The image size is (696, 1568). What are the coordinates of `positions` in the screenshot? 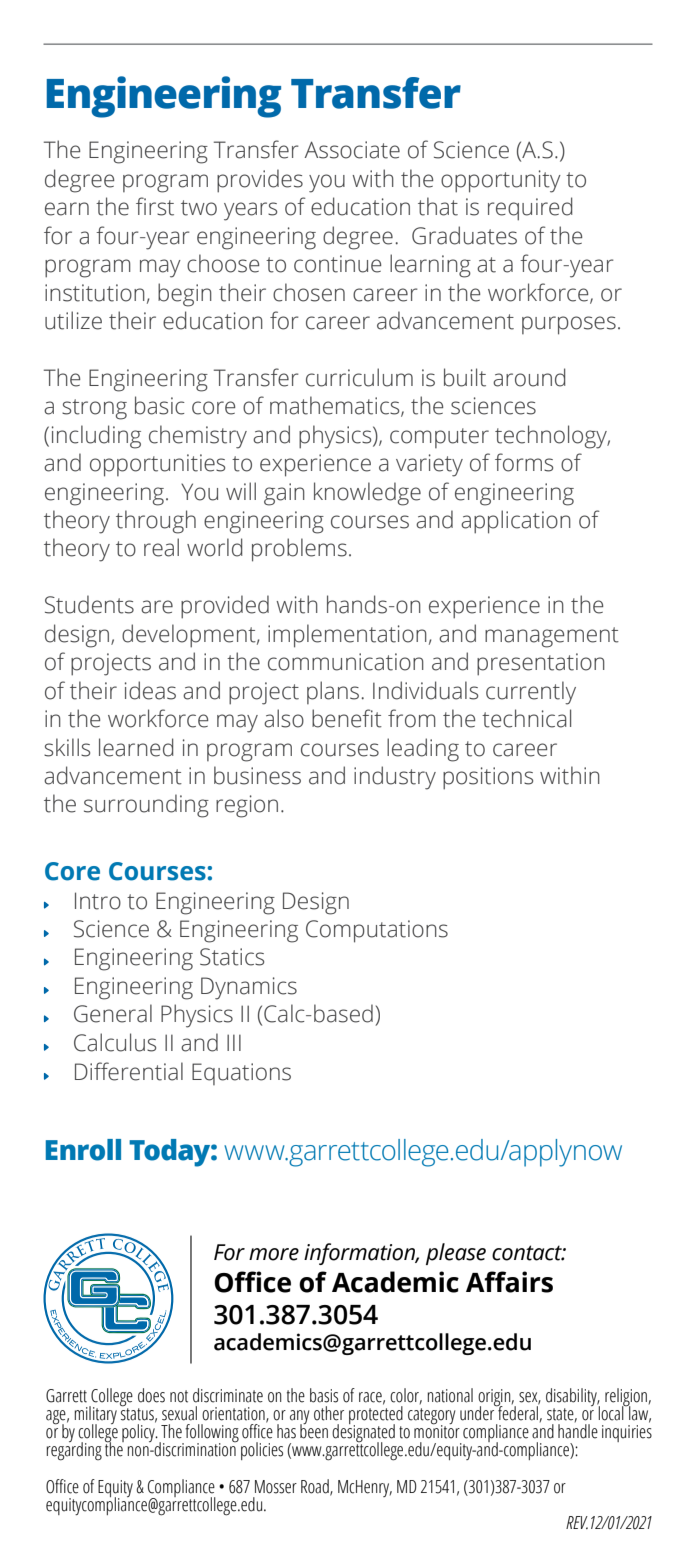 It's located at (488, 778).
